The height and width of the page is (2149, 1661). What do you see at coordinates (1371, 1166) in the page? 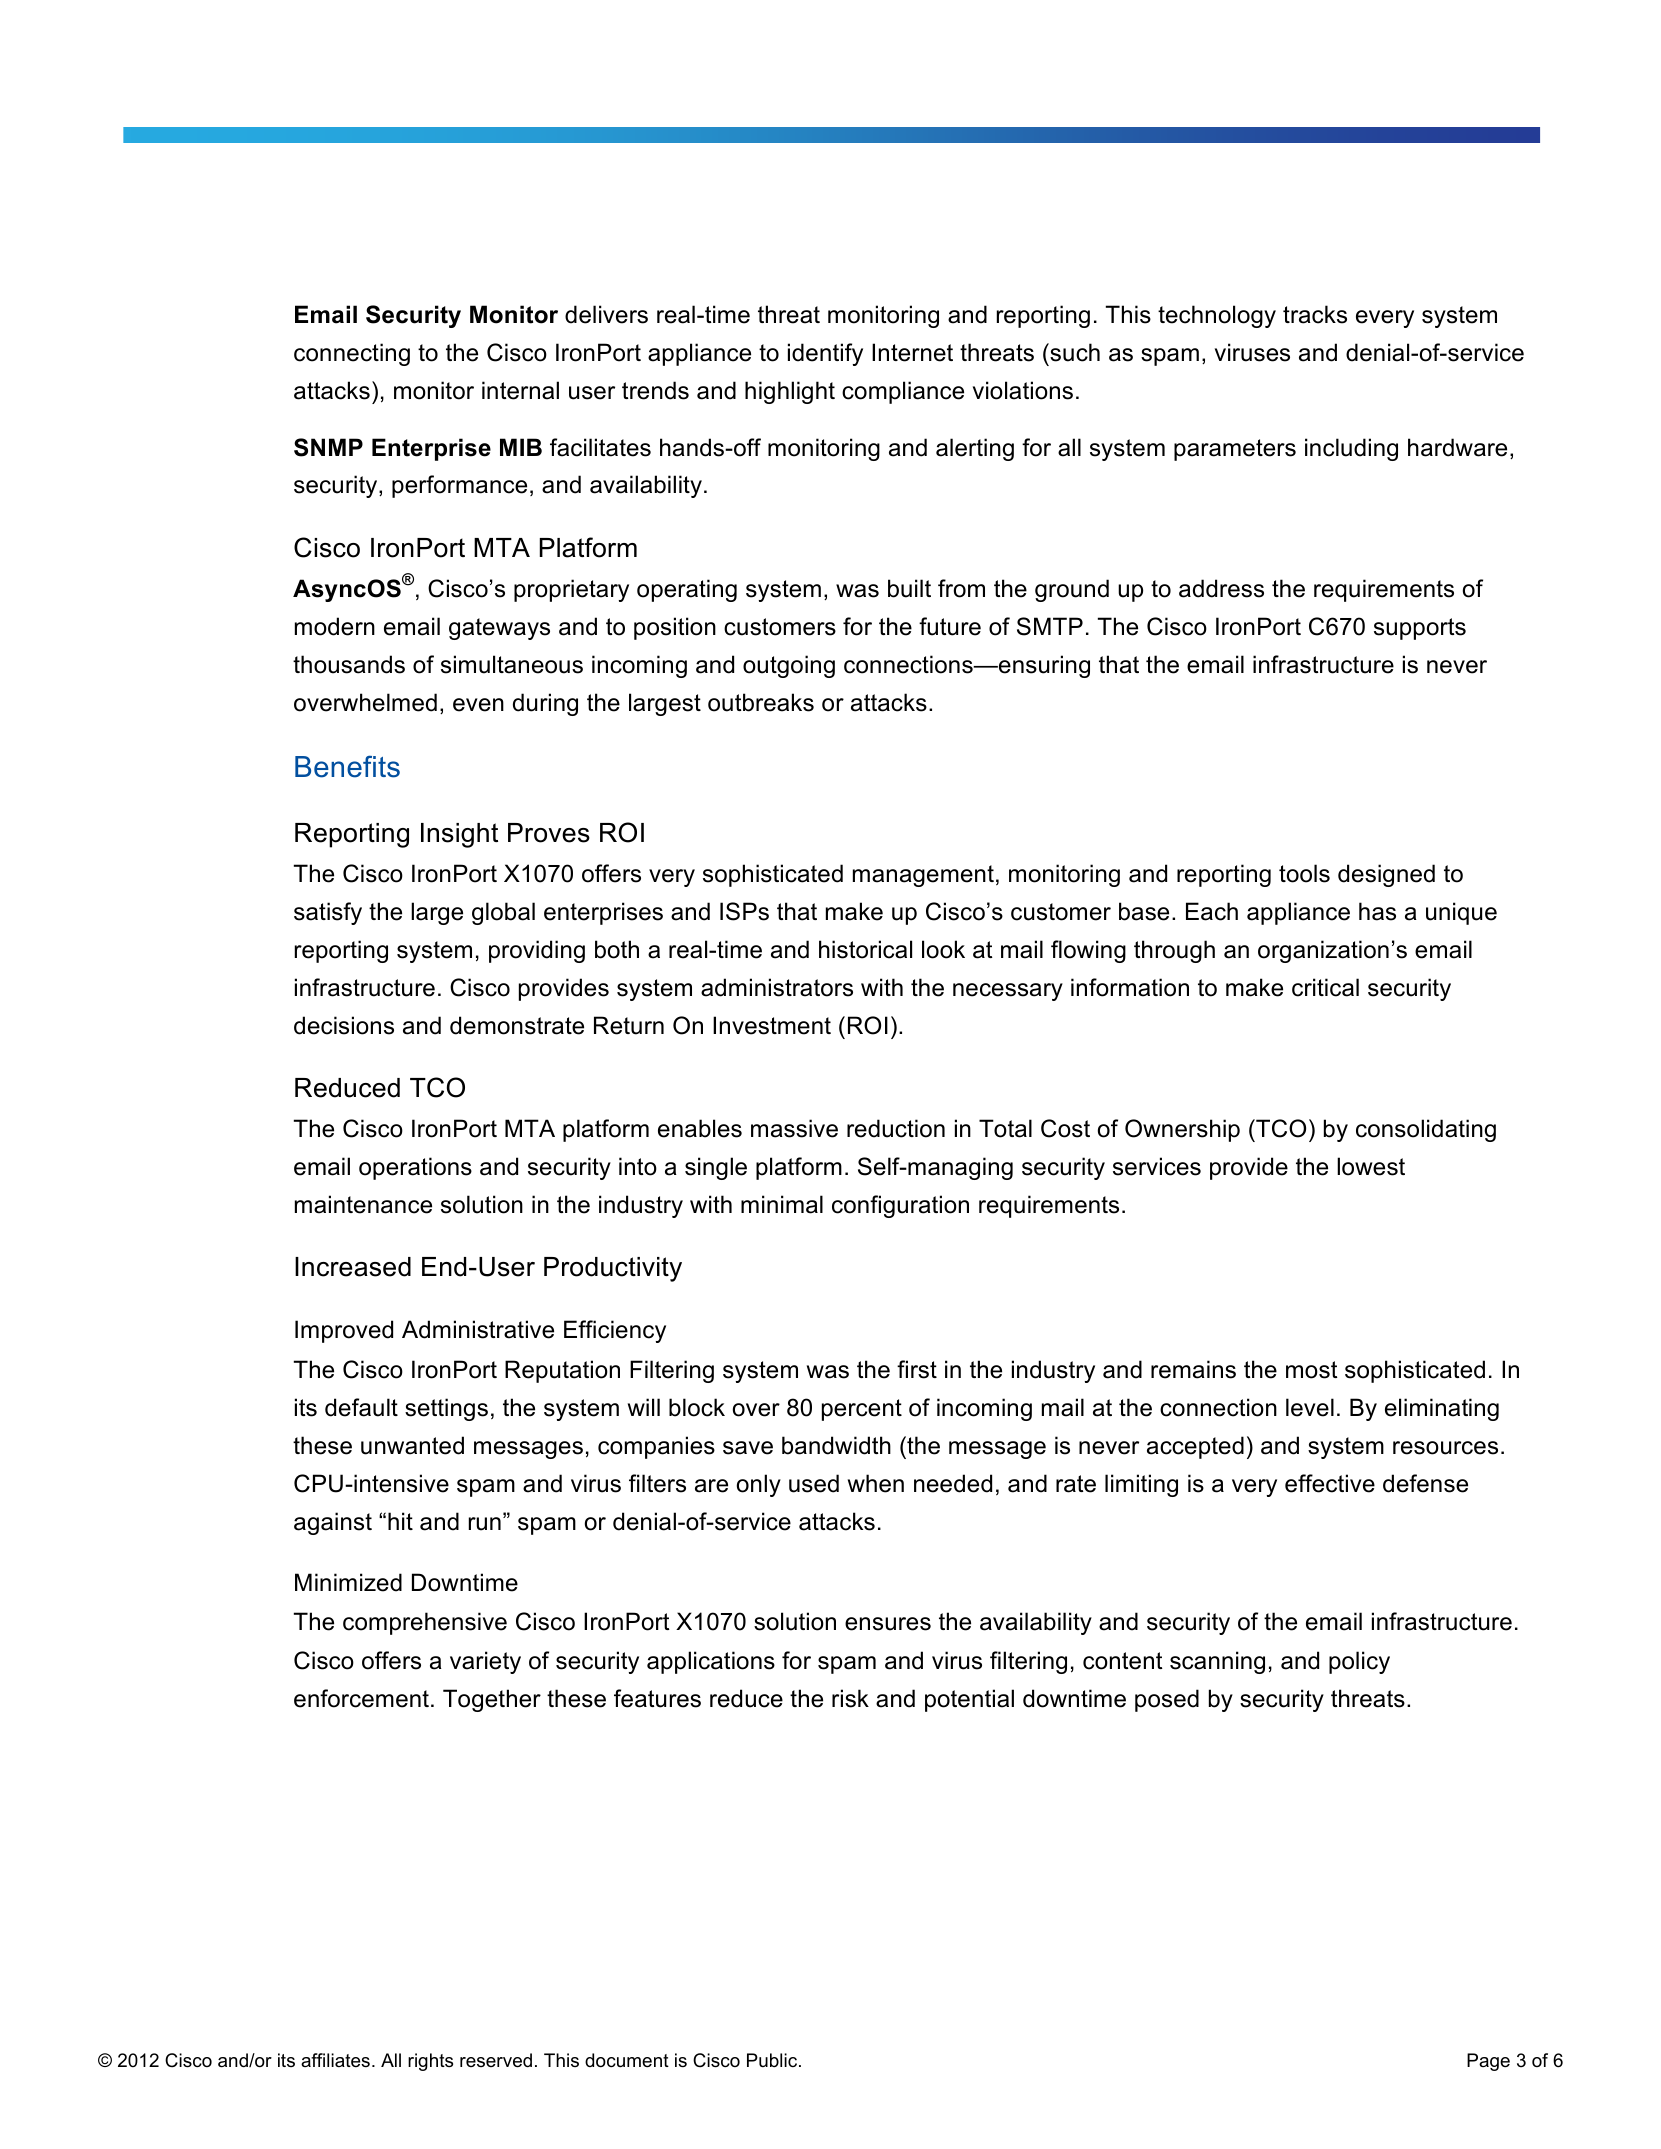
I see `lowest` at bounding box center [1371, 1166].
